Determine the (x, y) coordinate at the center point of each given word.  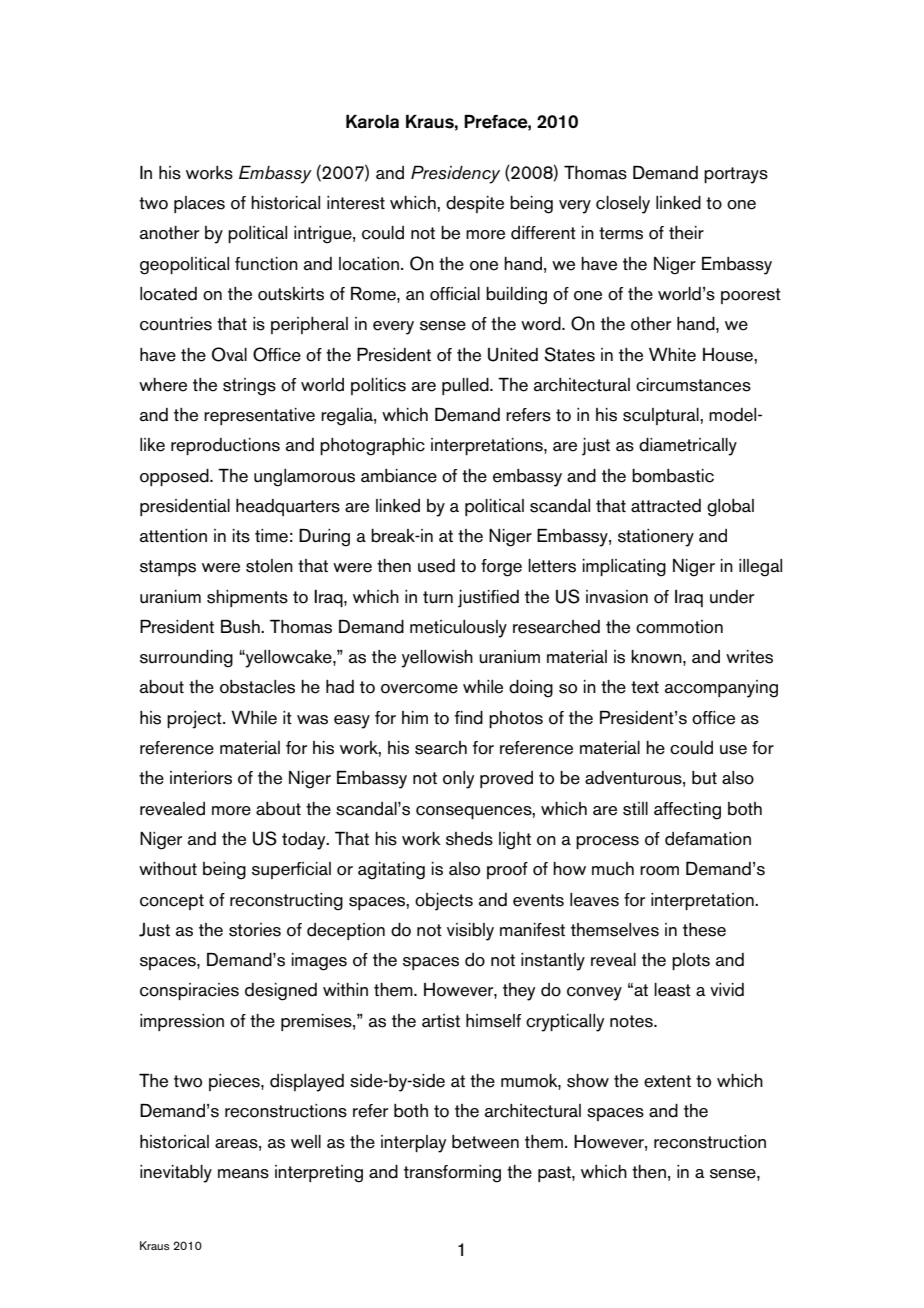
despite (475, 204)
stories (255, 930)
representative (259, 416)
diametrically (688, 447)
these (704, 930)
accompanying (721, 689)
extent (667, 1081)
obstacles (257, 687)
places (199, 204)
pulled (466, 386)
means (243, 1174)
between (485, 1142)
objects (444, 902)
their (686, 233)
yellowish (437, 659)
